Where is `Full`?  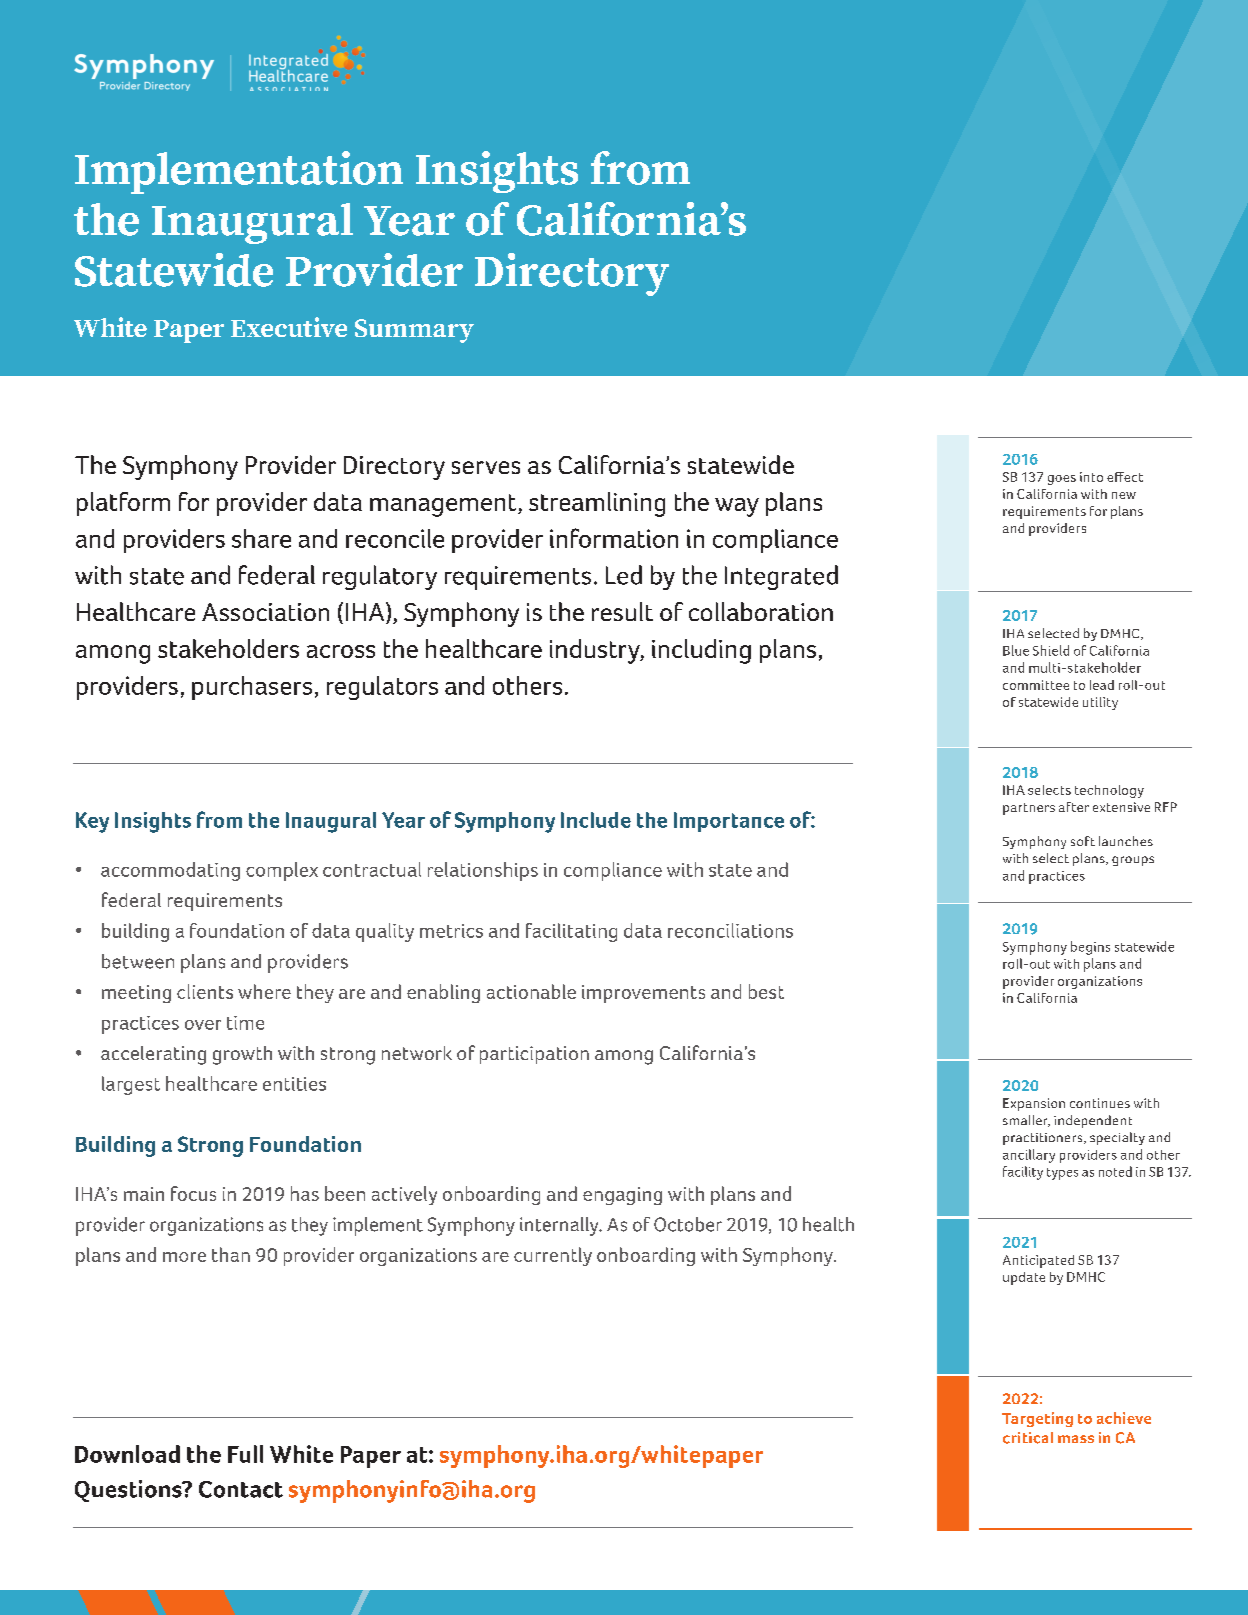 Full is located at coordinates (245, 1454).
